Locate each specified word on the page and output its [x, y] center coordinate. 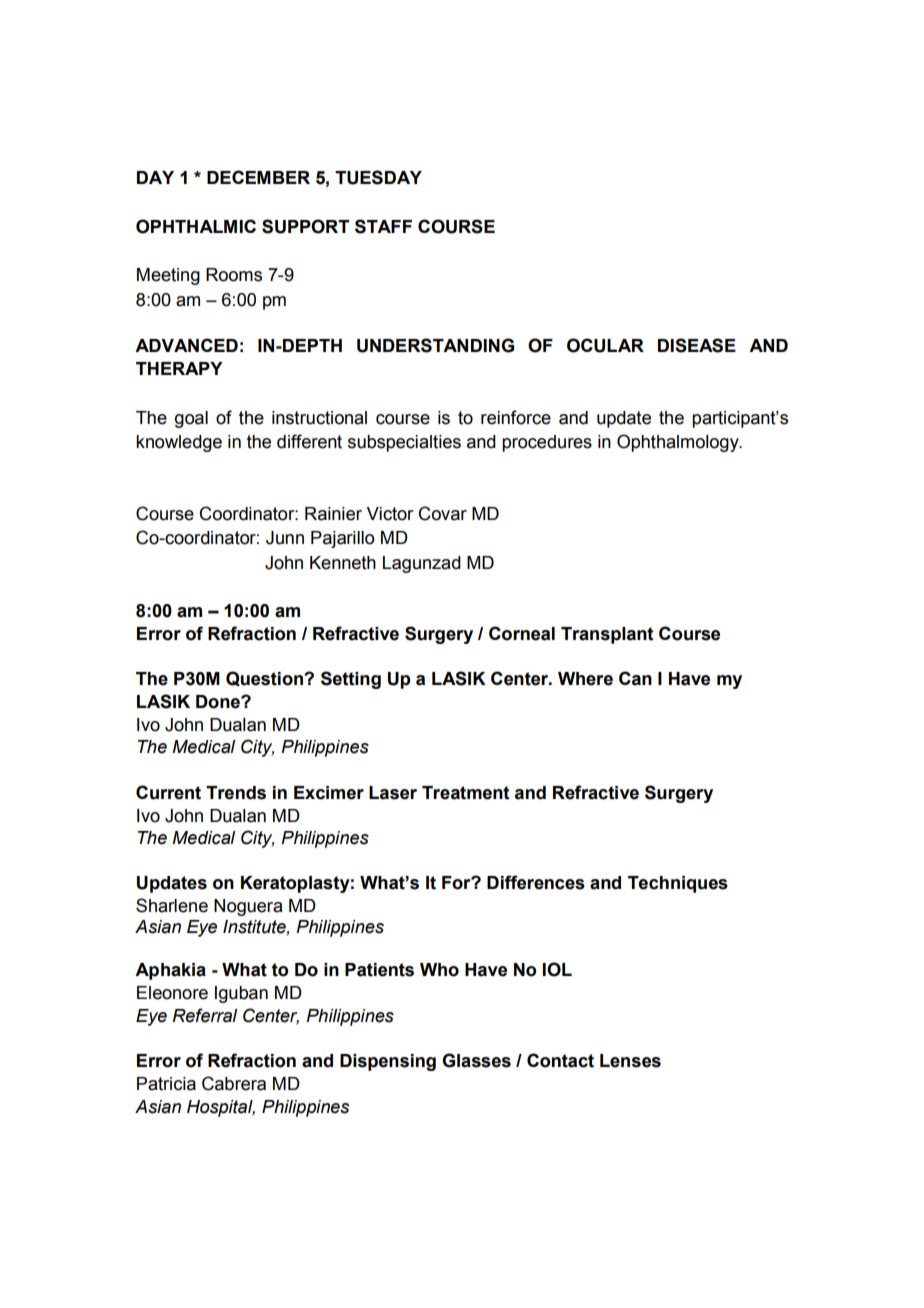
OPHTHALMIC [196, 226]
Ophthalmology [679, 443]
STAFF [383, 226]
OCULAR [605, 345]
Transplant [607, 635]
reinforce [516, 417]
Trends [236, 793]
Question [265, 679]
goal [191, 419]
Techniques [678, 884]
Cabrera [234, 1083]
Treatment [466, 793]
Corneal [522, 633]
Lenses [630, 1061]
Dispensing [388, 1062]
